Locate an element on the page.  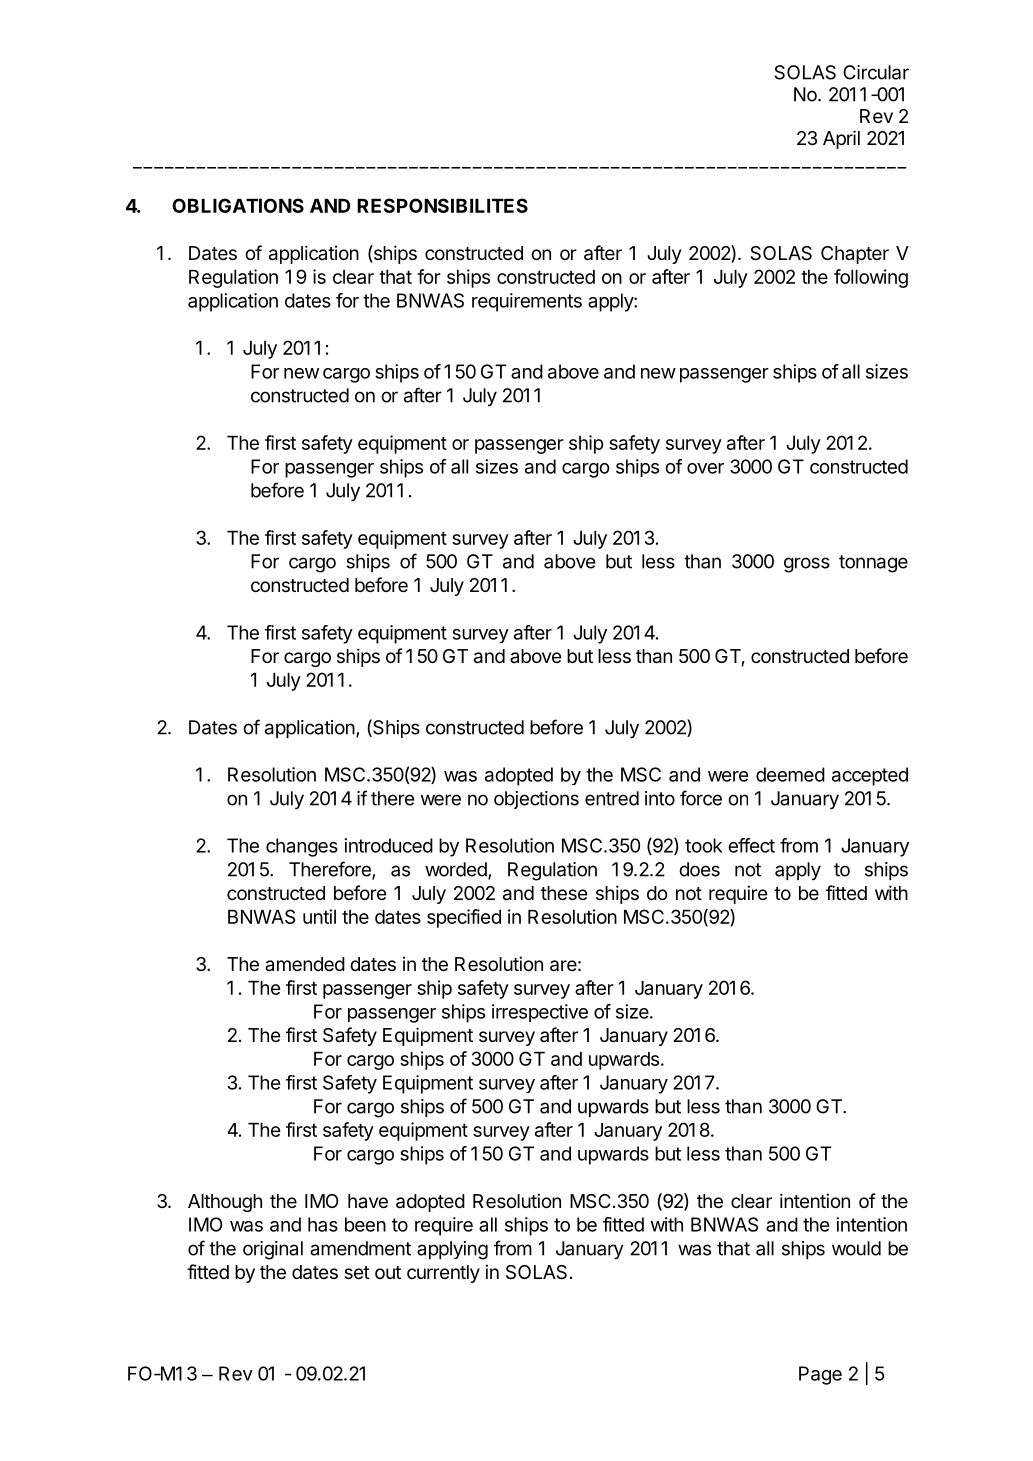
Page is located at coordinates (820, 1375).
